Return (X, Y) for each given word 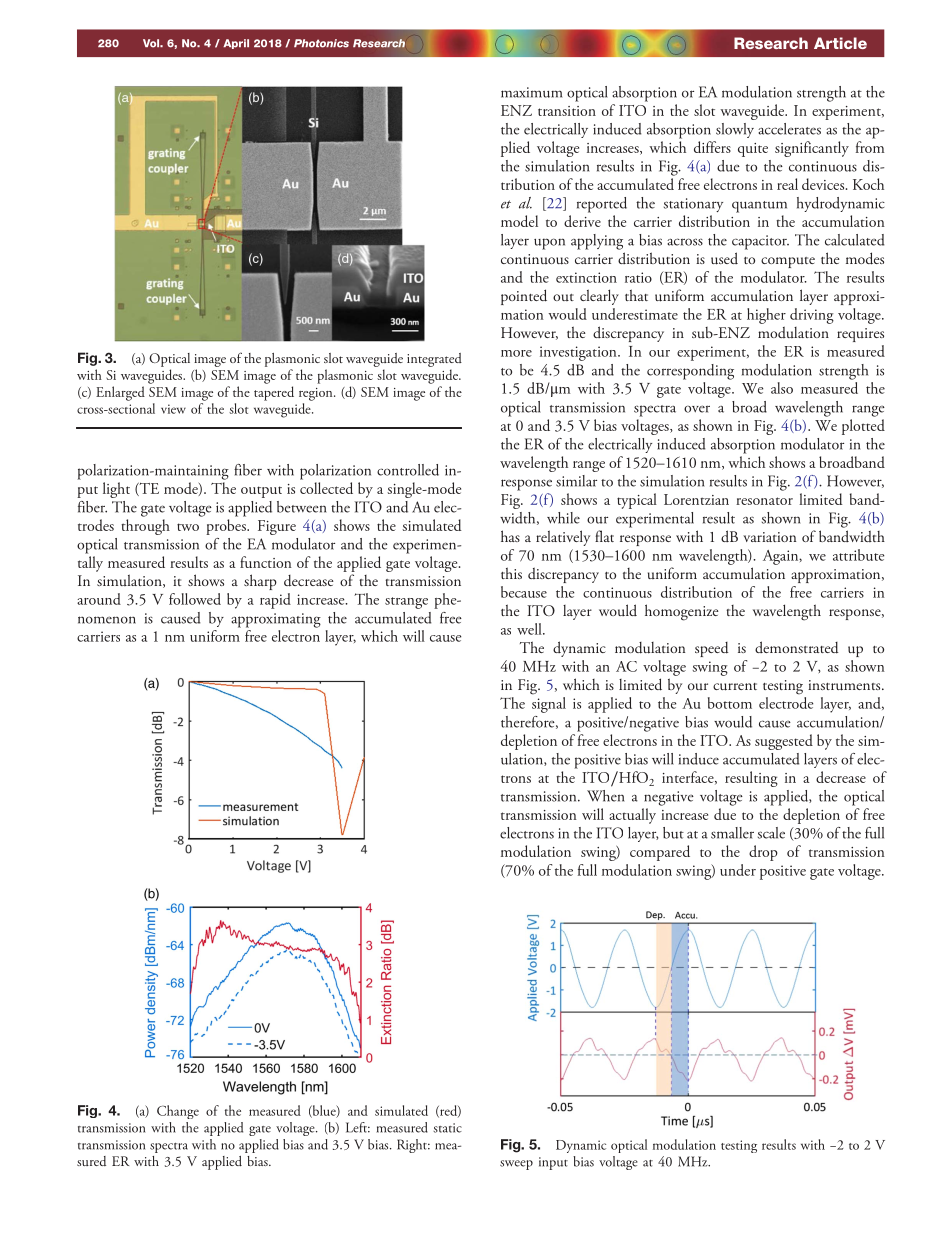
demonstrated (797, 647)
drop (763, 853)
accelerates (789, 129)
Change (178, 1112)
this (511, 573)
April (236, 44)
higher (766, 316)
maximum (531, 92)
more (516, 353)
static (447, 1128)
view (173, 409)
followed (195, 599)
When (605, 796)
